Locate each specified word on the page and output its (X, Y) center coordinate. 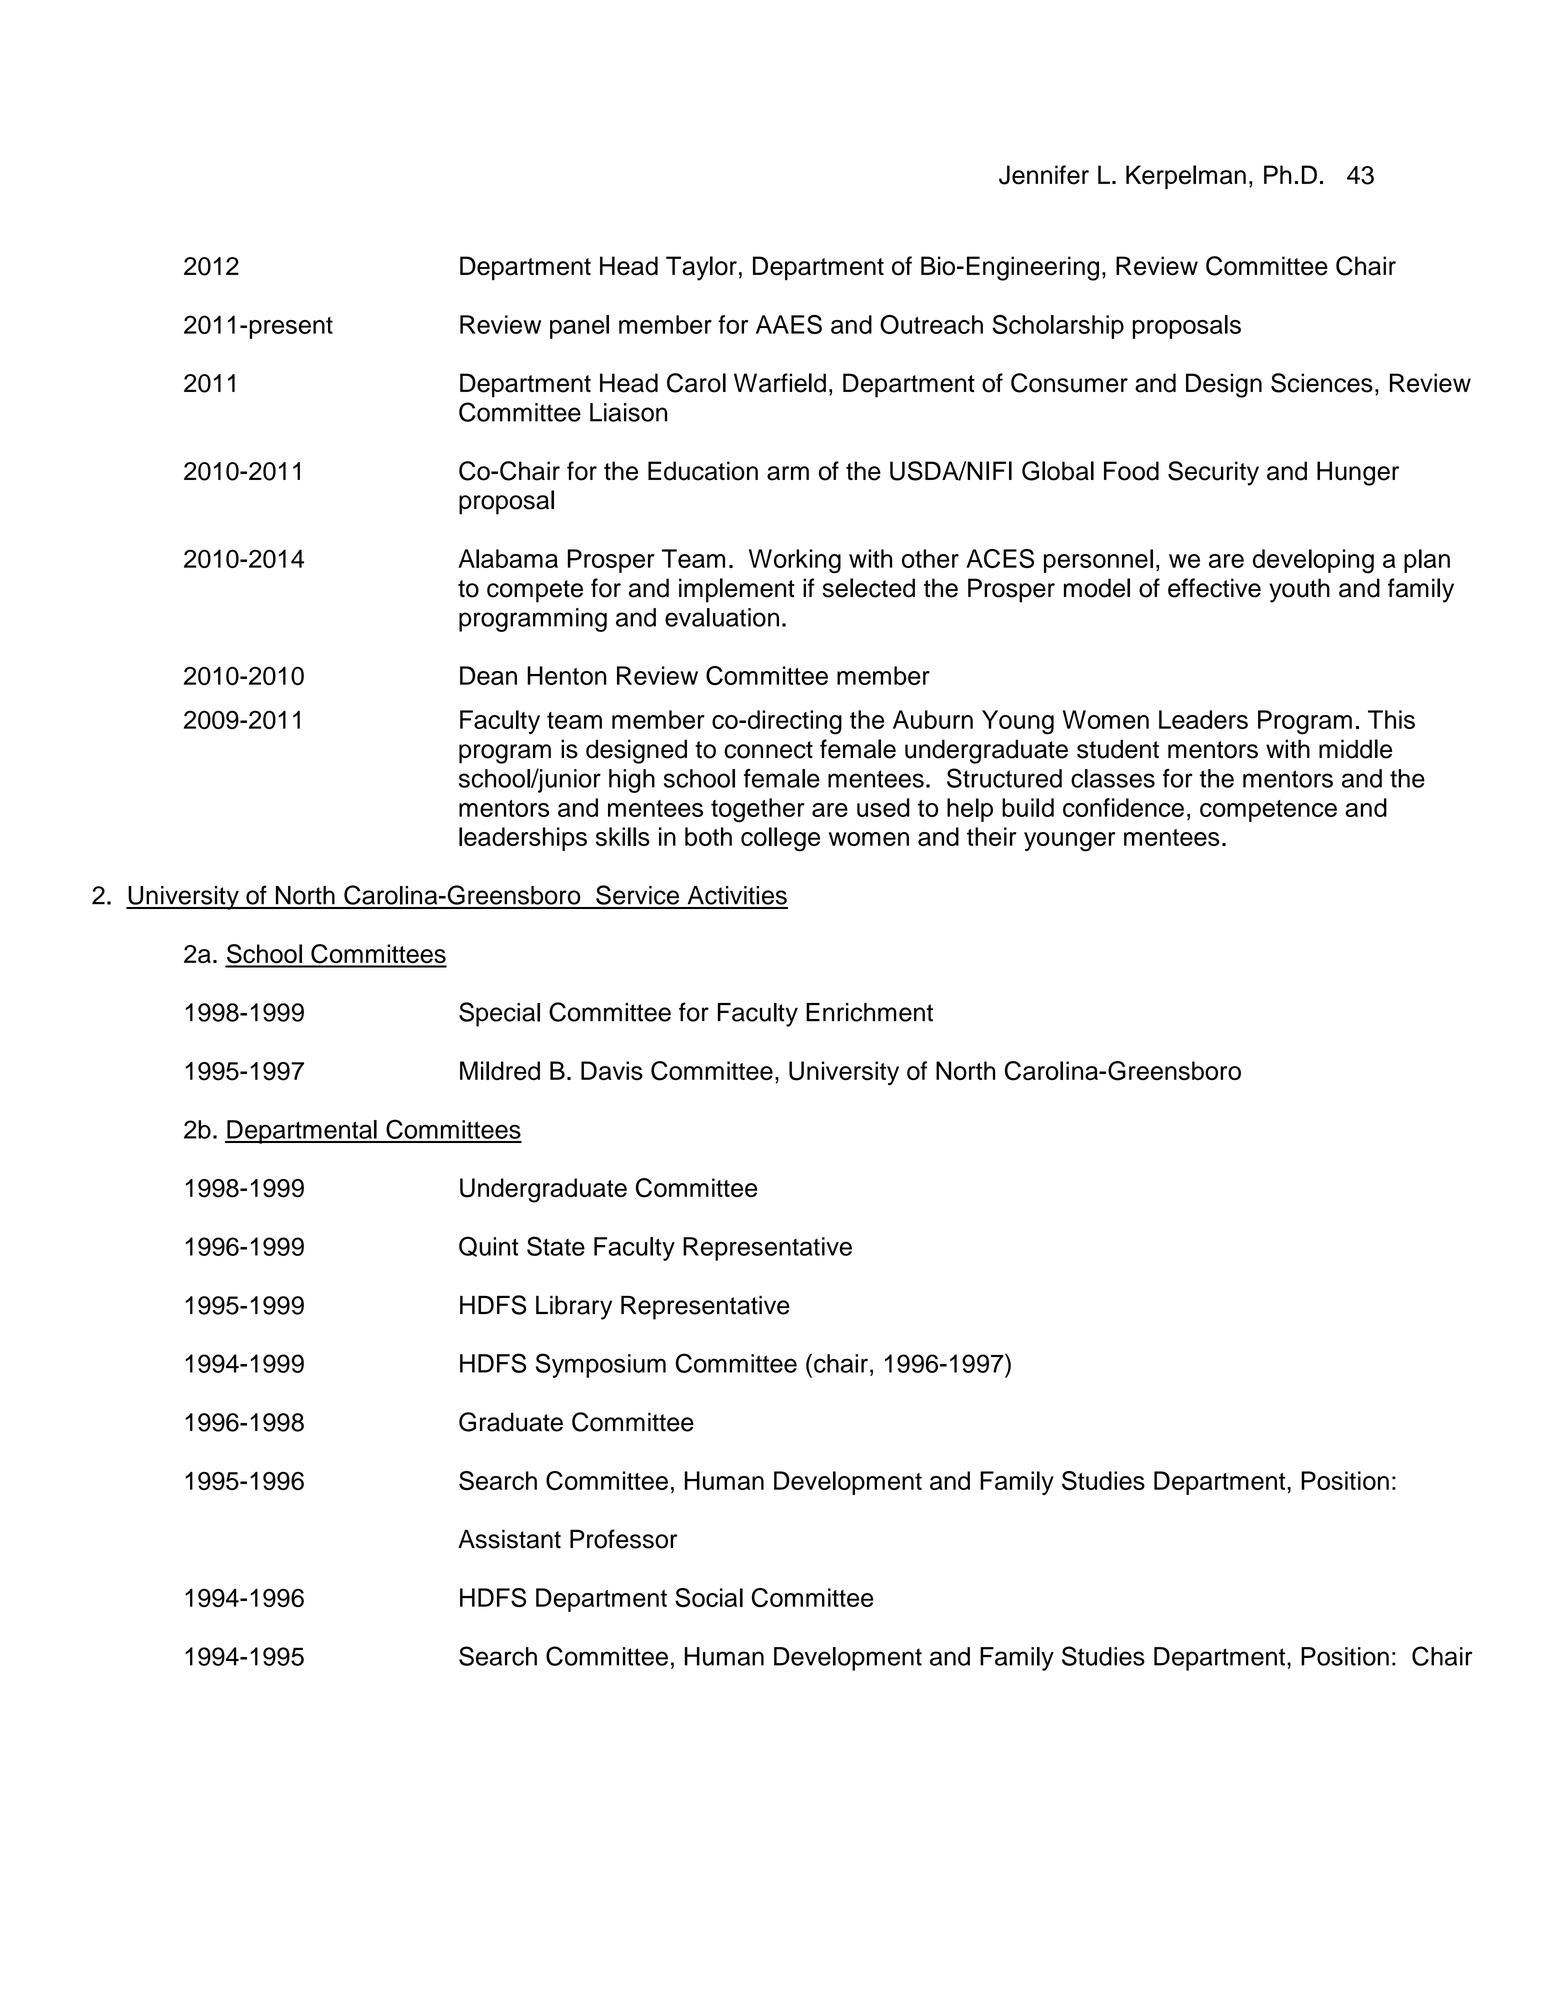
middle (1355, 749)
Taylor (701, 268)
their (991, 836)
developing (1313, 561)
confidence (1123, 807)
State (556, 1246)
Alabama (508, 558)
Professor (623, 1539)
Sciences (1322, 383)
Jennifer (1044, 175)
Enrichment (869, 1012)
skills (623, 836)
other (930, 558)
